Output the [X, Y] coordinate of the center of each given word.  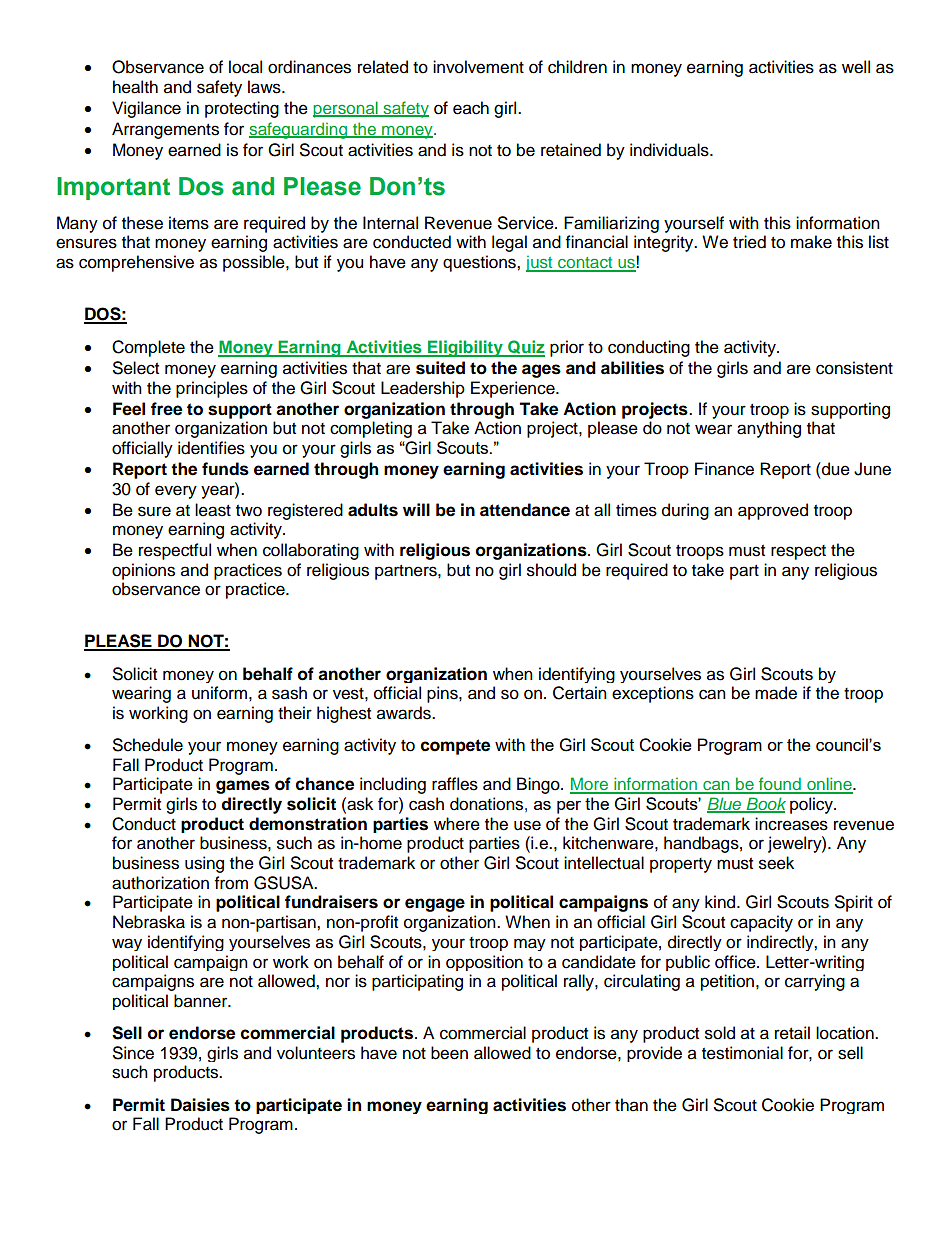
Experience [514, 389]
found [780, 785]
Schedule [148, 745]
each [471, 108]
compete [455, 747]
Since [133, 1053]
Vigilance [146, 109]
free [166, 409]
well [856, 67]
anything [769, 429]
